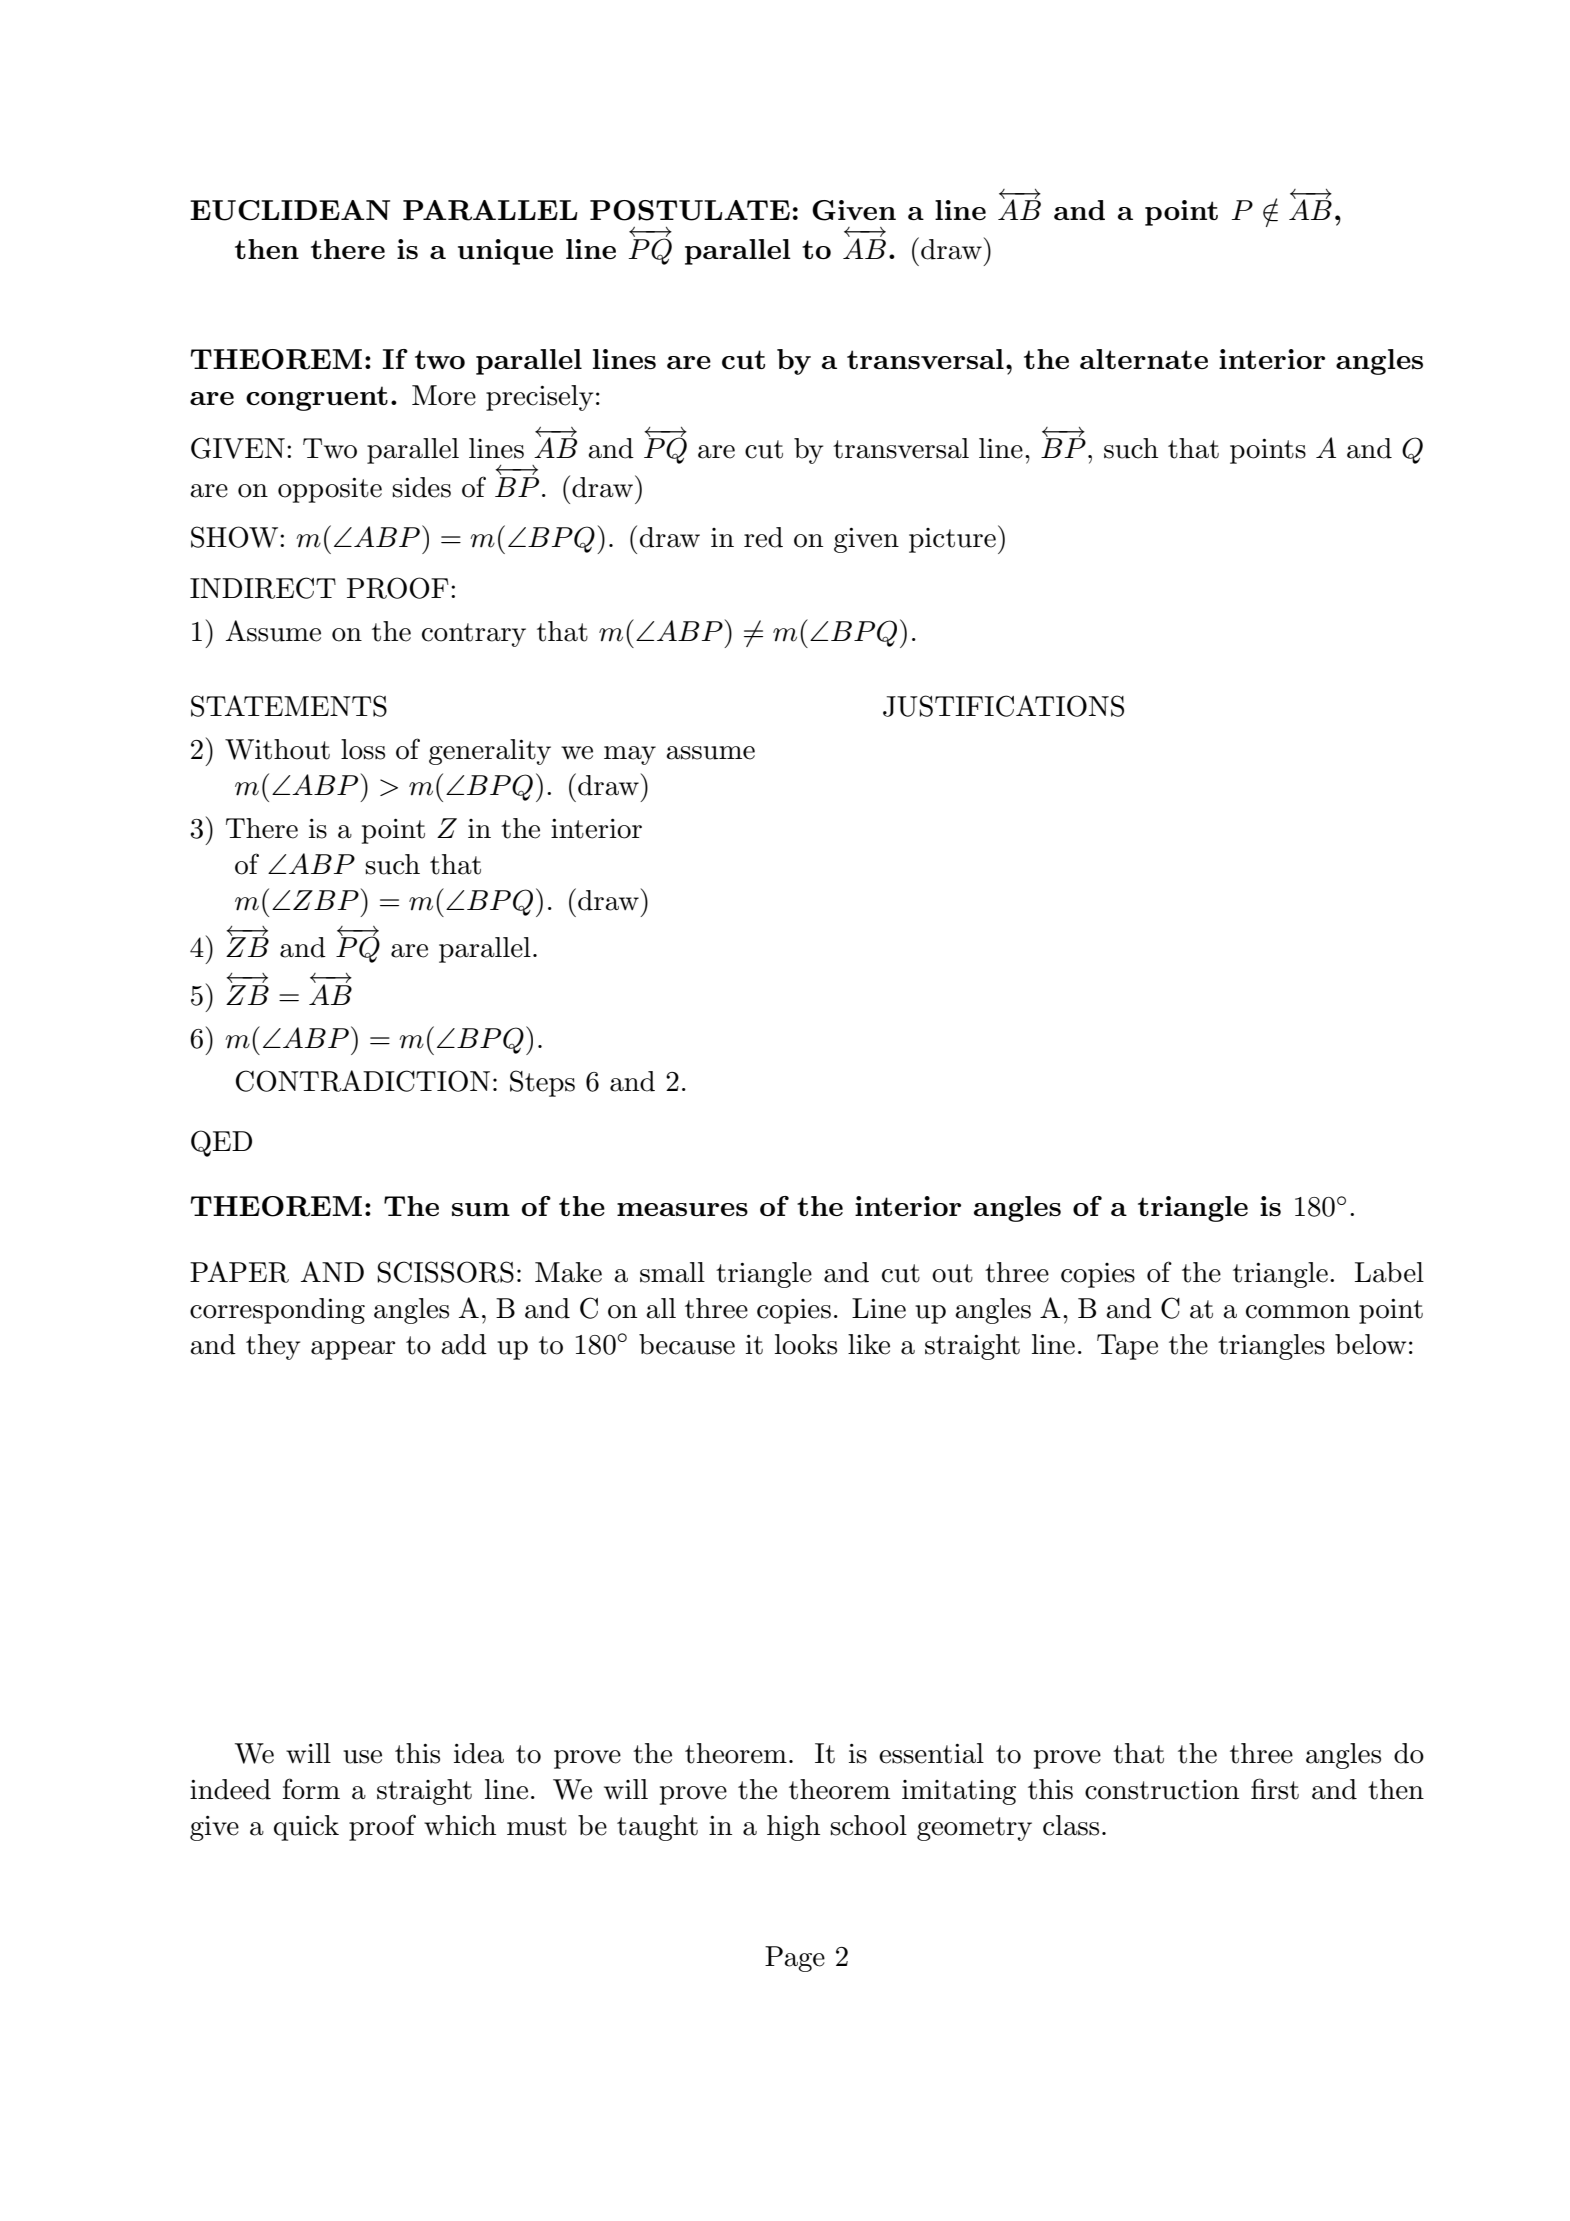  What do you see at coordinates (289, 706) in the screenshot?
I see `STATEMENTS` at bounding box center [289, 706].
